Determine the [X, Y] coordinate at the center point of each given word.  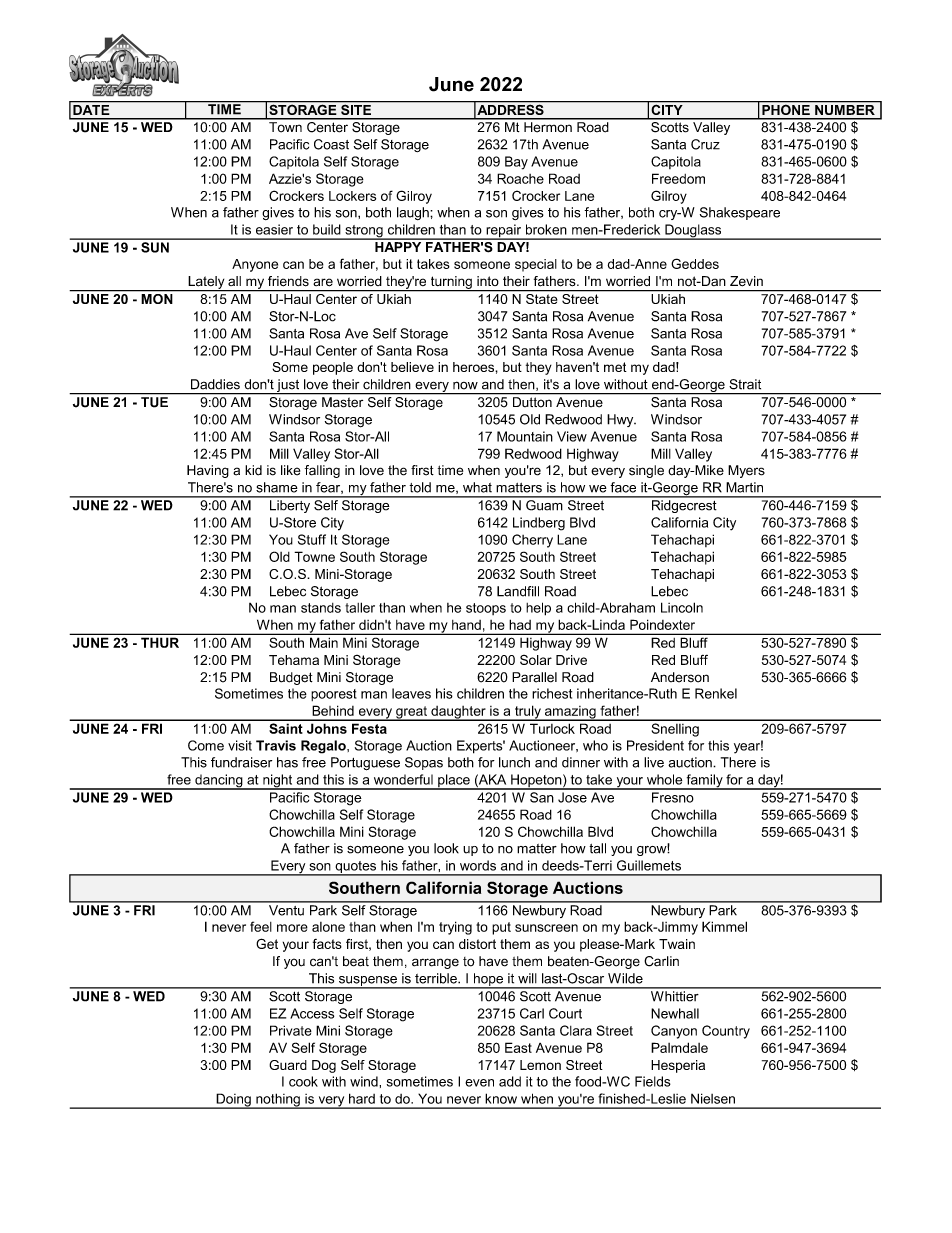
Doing [233, 1101]
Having [208, 471]
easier [274, 229]
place [454, 782]
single [646, 471]
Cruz [705, 144]
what [477, 487]
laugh [414, 213]
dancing [219, 782]
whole [664, 779]
